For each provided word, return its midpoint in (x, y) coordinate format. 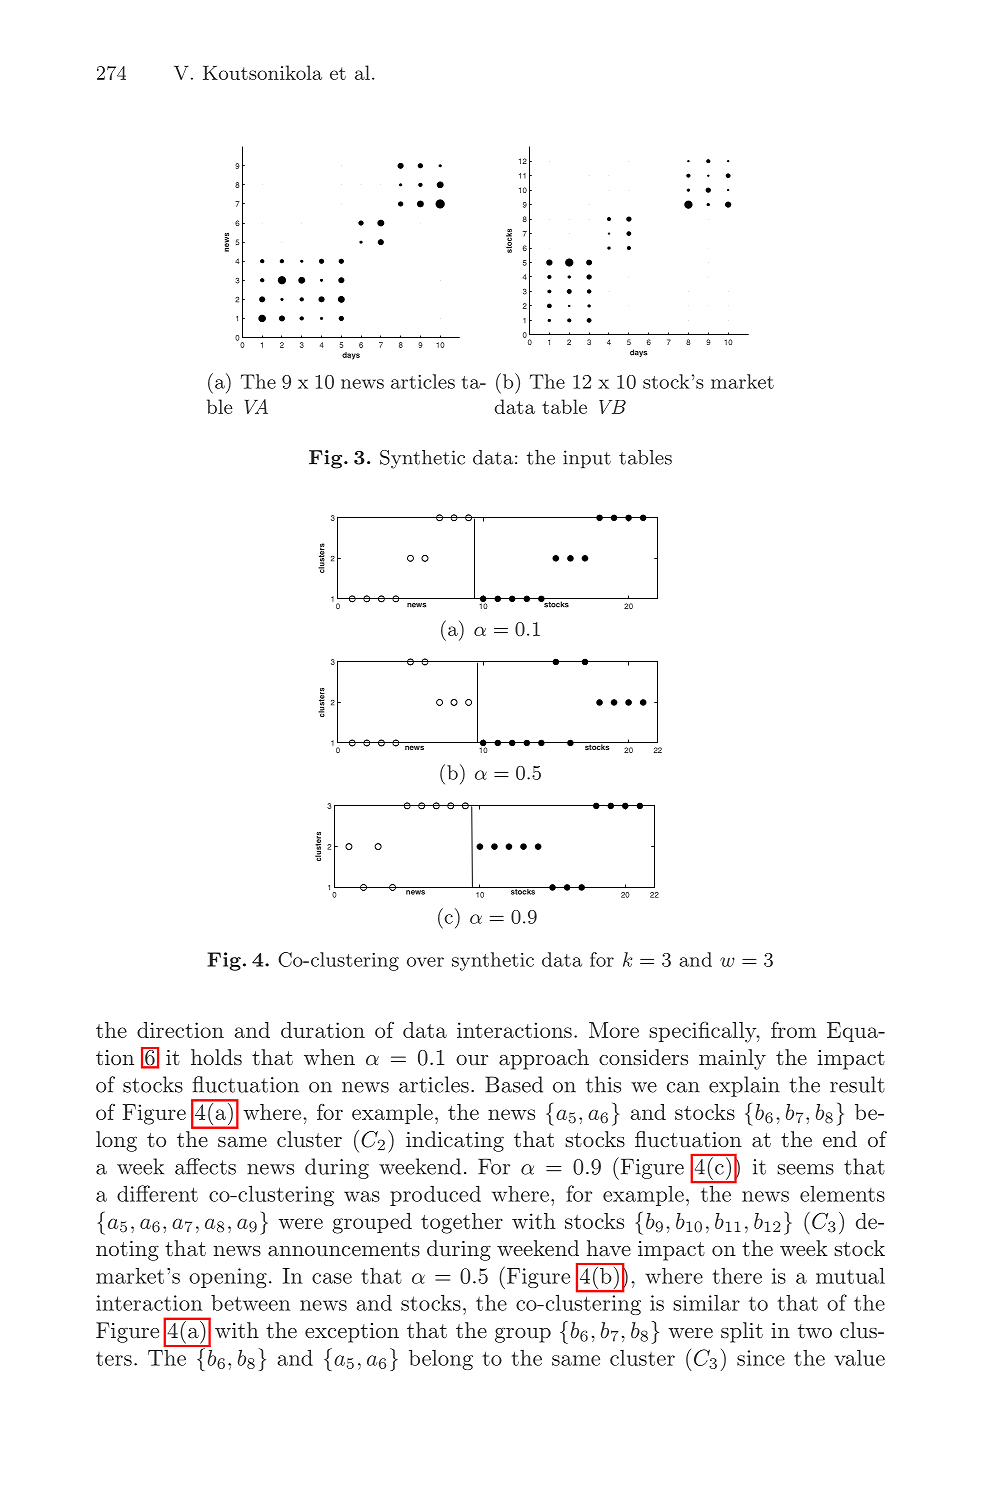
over (425, 962)
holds (216, 1057)
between (250, 1303)
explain (744, 1086)
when (329, 1057)
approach (544, 1059)
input (587, 459)
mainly (732, 1059)
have (609, 1248)
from (793, 1029)
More (614, 1030)
